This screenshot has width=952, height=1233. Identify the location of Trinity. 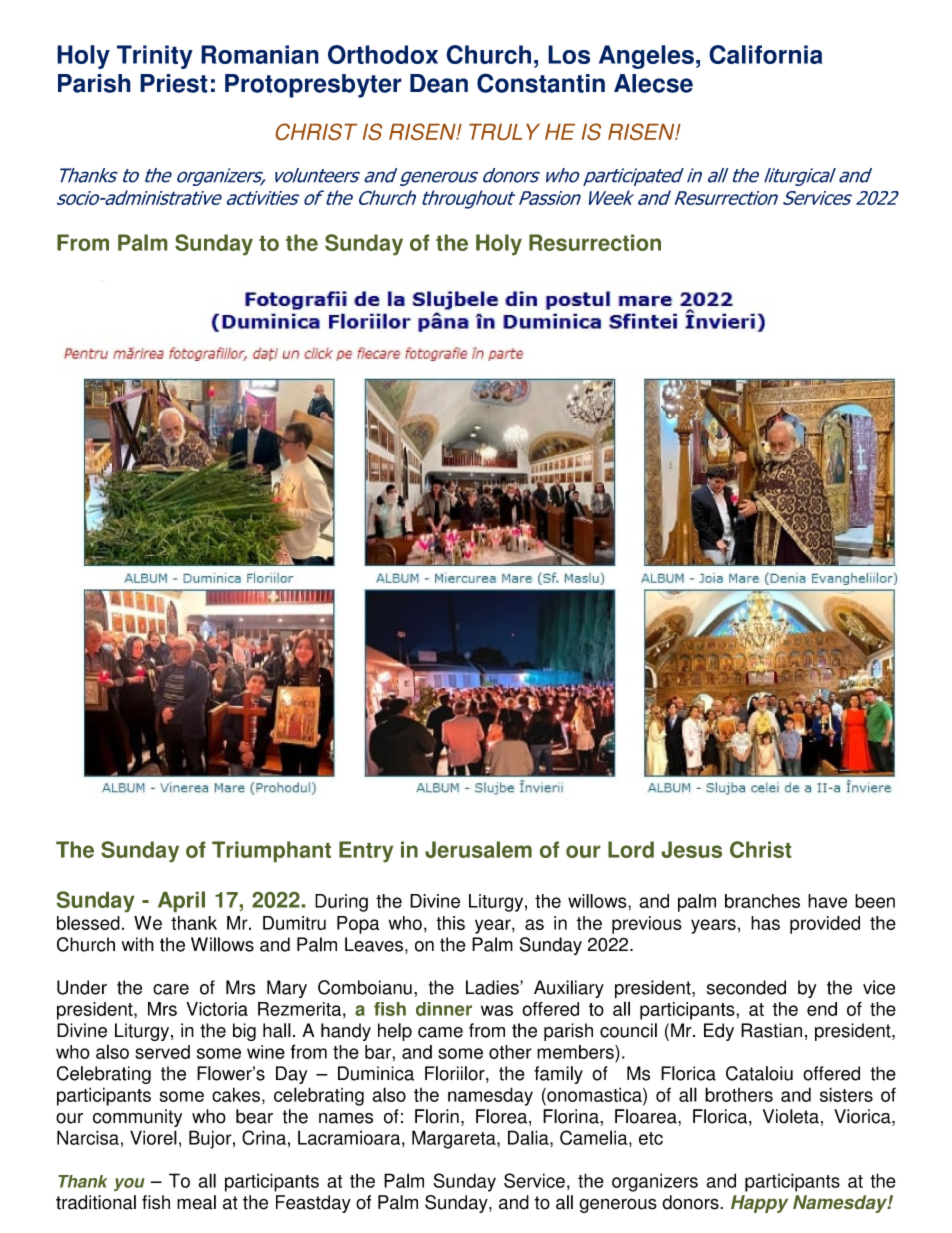
(155, 57).
